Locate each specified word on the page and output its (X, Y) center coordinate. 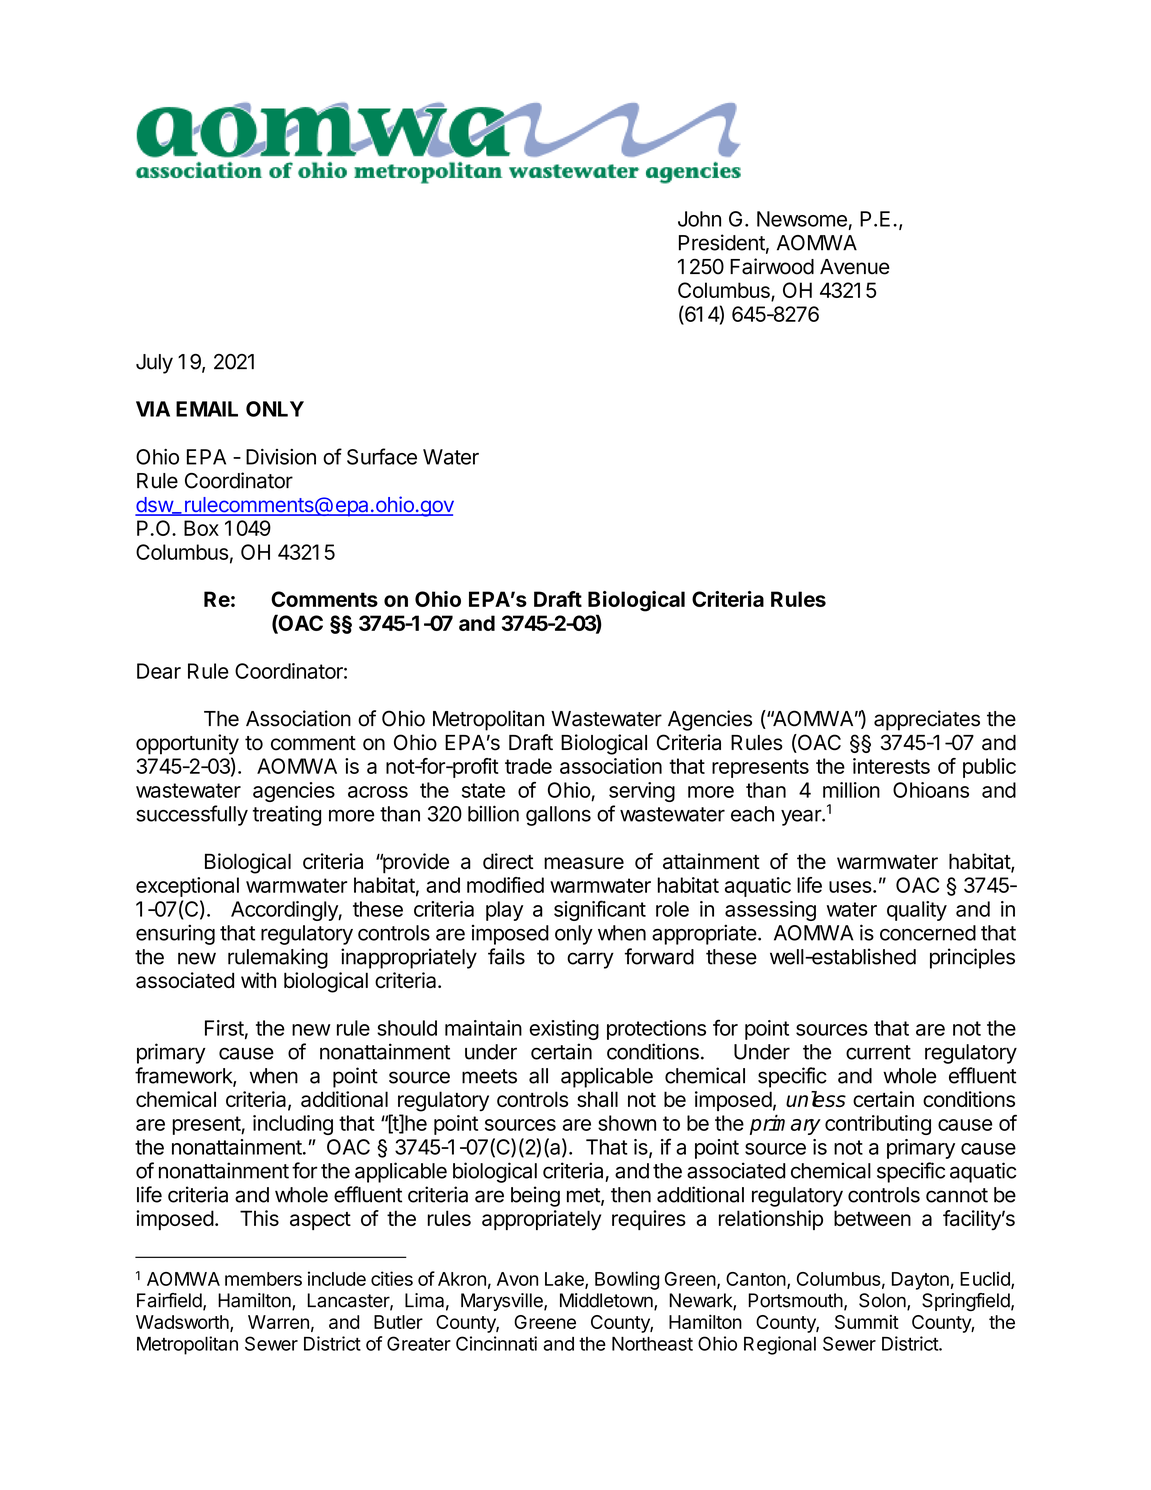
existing (564, 1030)
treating (287, 815)
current (878, 1052)
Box (201, 528)
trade (528, 766)
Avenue (855, 267)
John (699, 219)
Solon (883, 1301)
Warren (278, 1322)
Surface (382, 456)
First (224, 1028)
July (154, 364)
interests (891, 766)
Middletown (607, 1301)
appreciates (927, 720)
